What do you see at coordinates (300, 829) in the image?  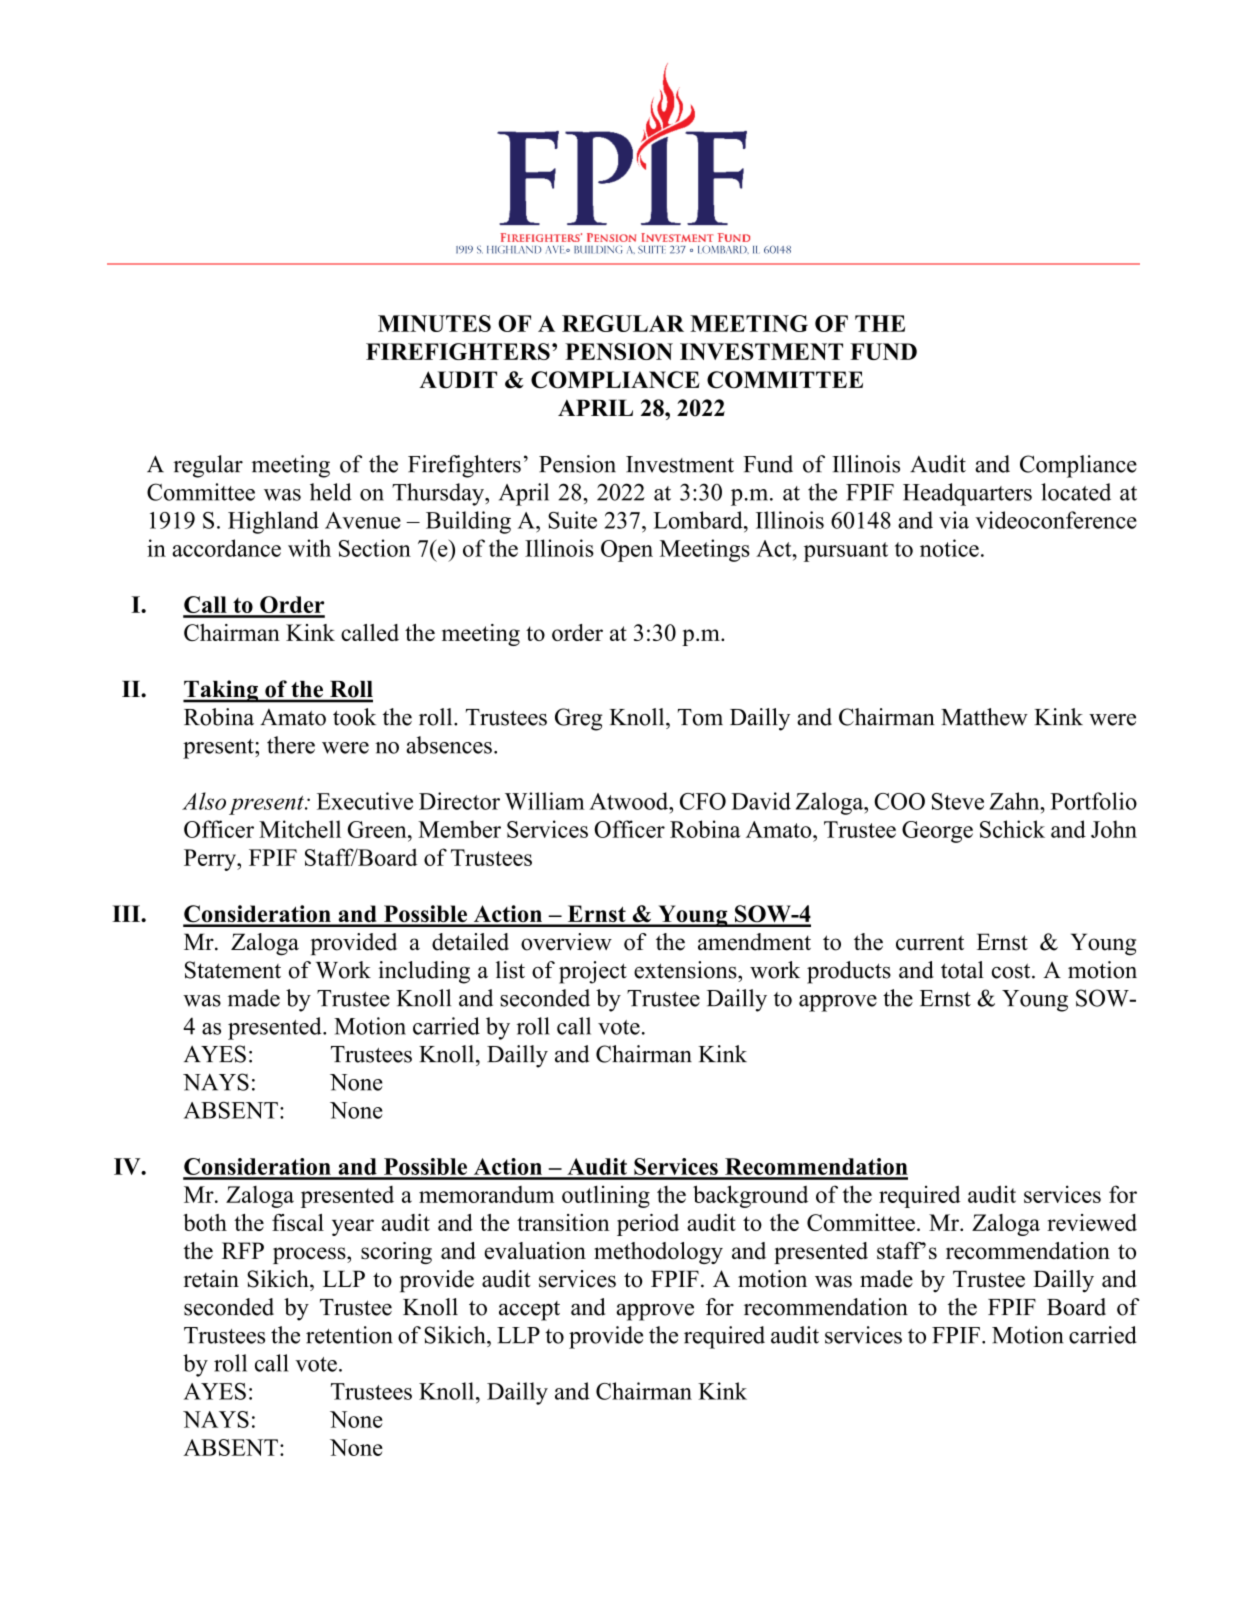 I see `Mitchell` at bounding box center [300, 829].
